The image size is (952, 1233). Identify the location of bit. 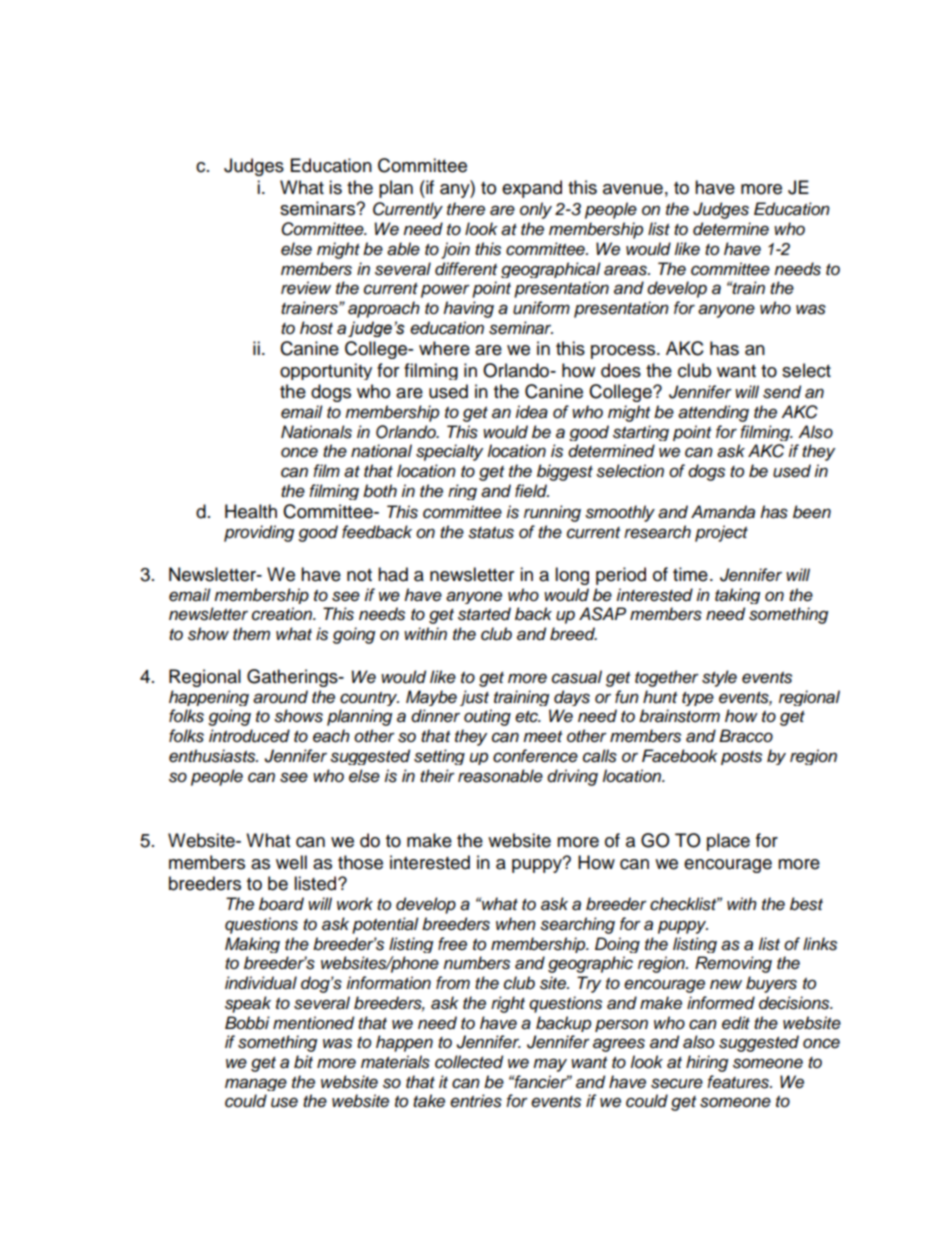
(303, 1062).
